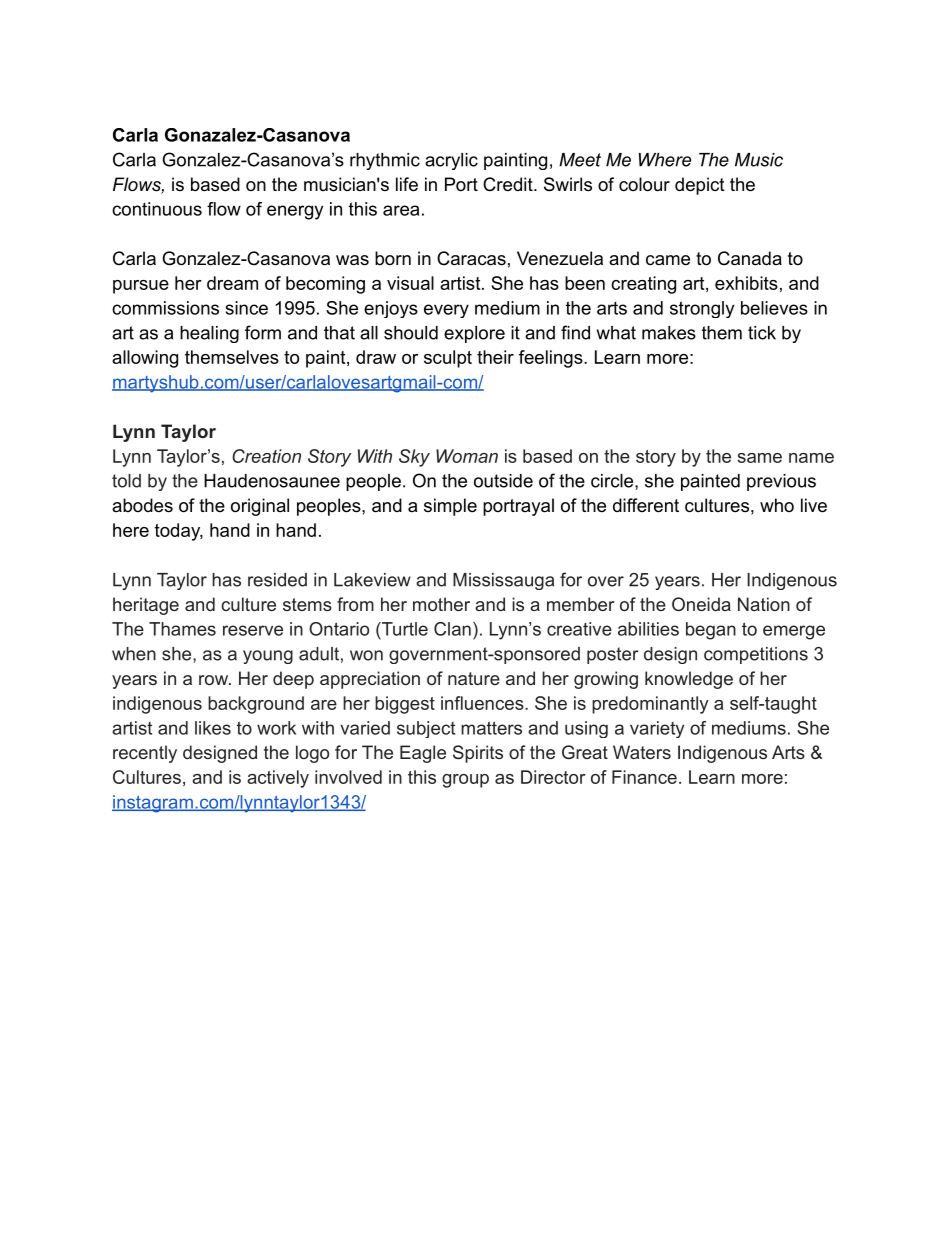  I want to click on continuous, so click(157, 209).
